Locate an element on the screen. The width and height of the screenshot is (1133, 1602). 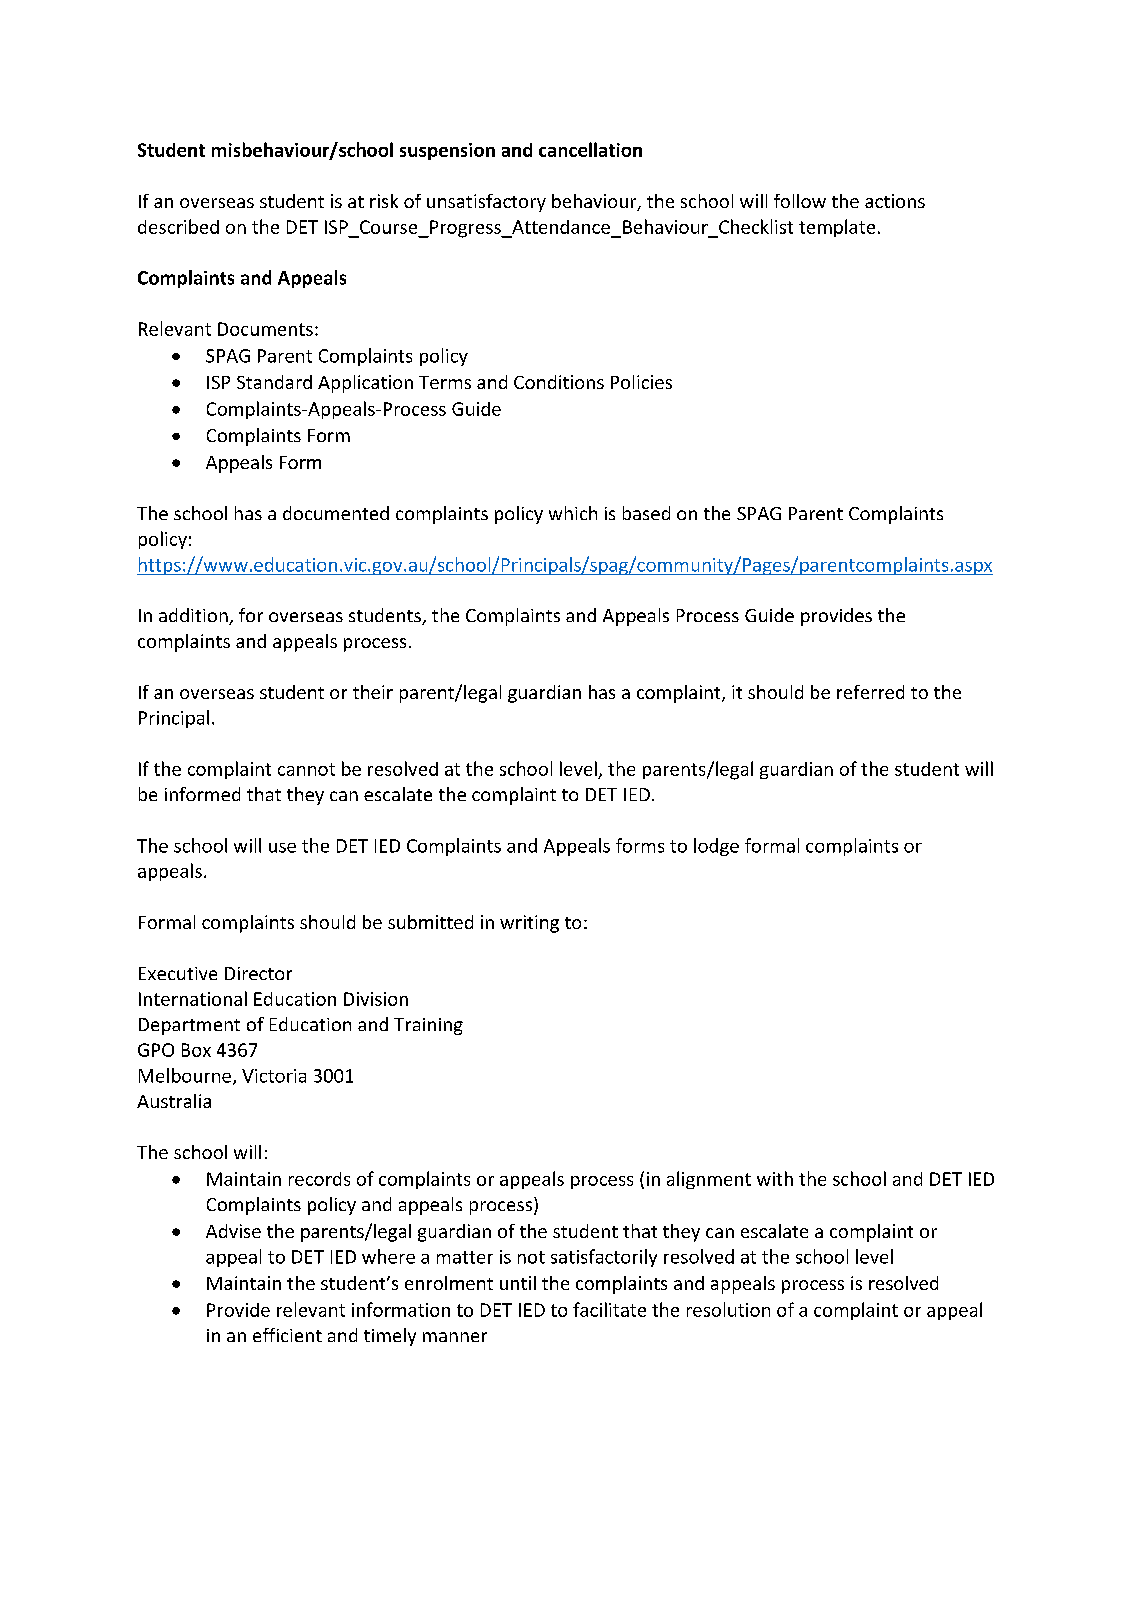
writing is located at coordinates (529, 924).
